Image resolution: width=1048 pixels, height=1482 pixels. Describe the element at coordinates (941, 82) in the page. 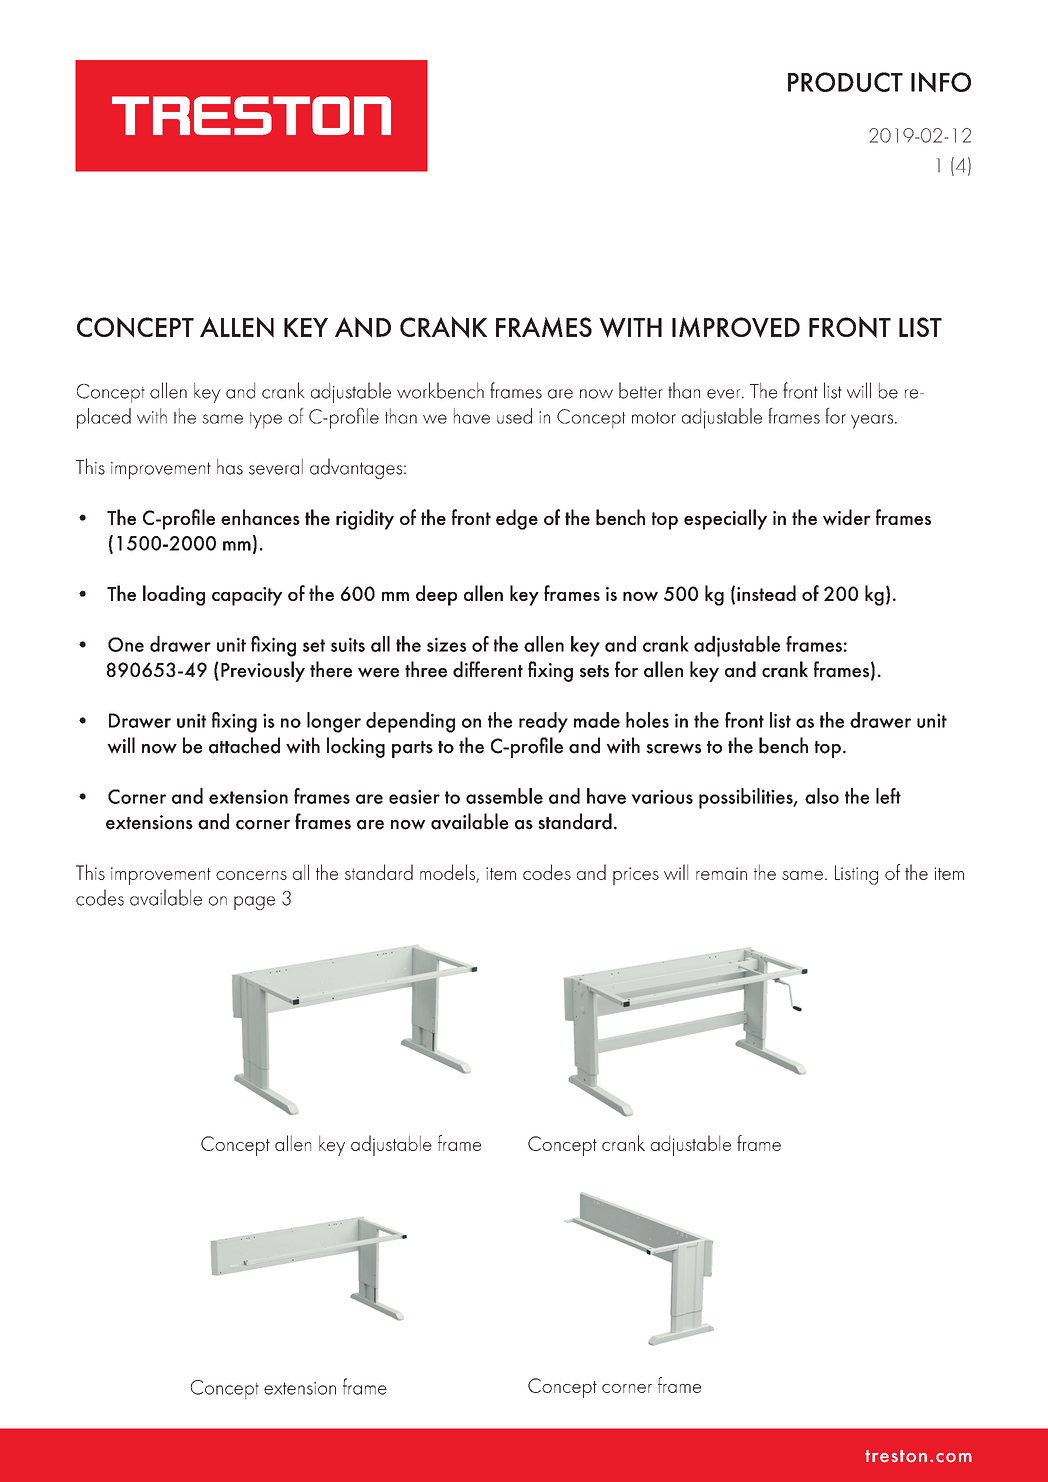

I see `INFO` at that location.
